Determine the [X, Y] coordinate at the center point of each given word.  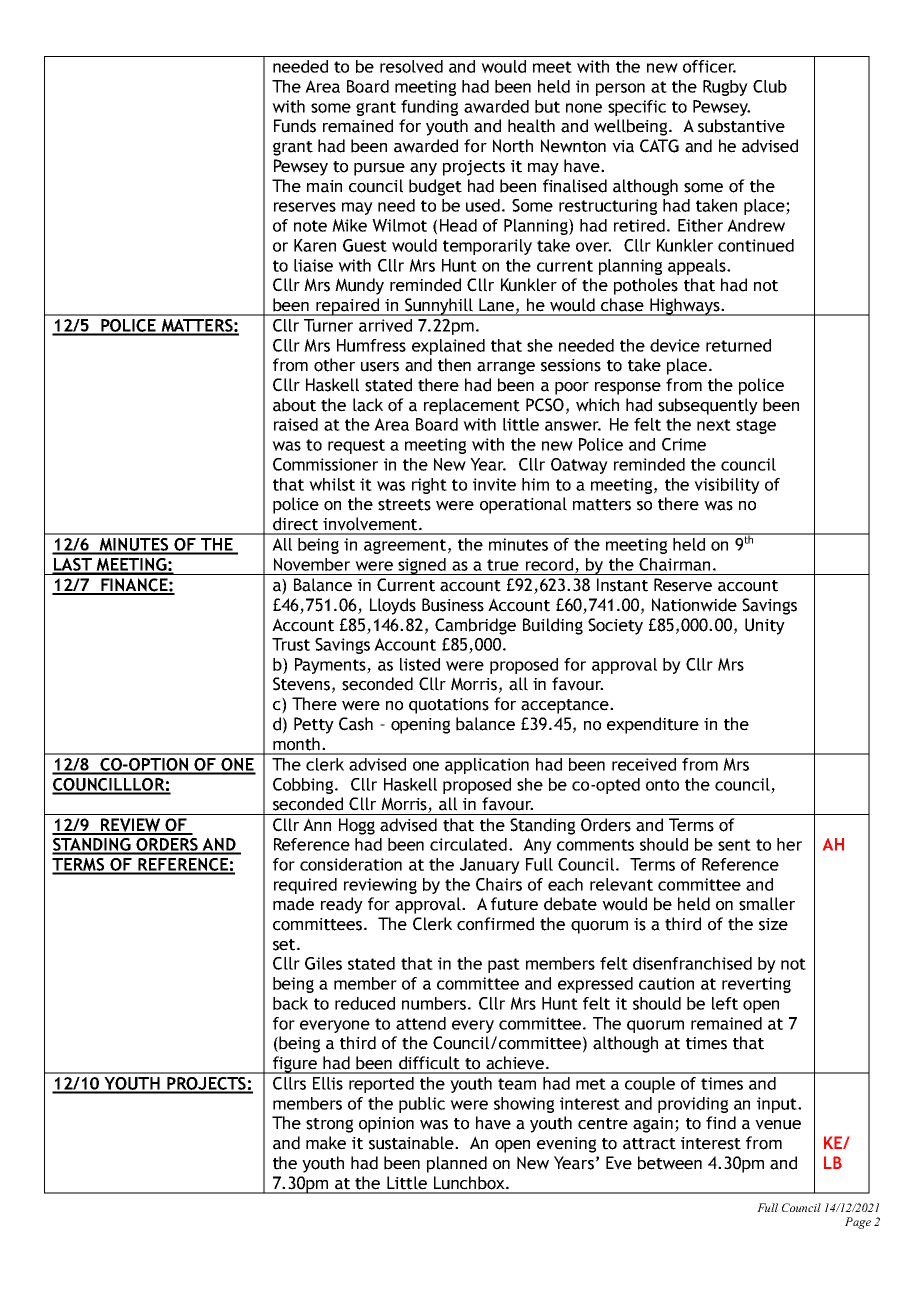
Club [770, 86]
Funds [295, 126]
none [584, 108]
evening [566, 1145]
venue [778, 1125]
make [326, 1143]
